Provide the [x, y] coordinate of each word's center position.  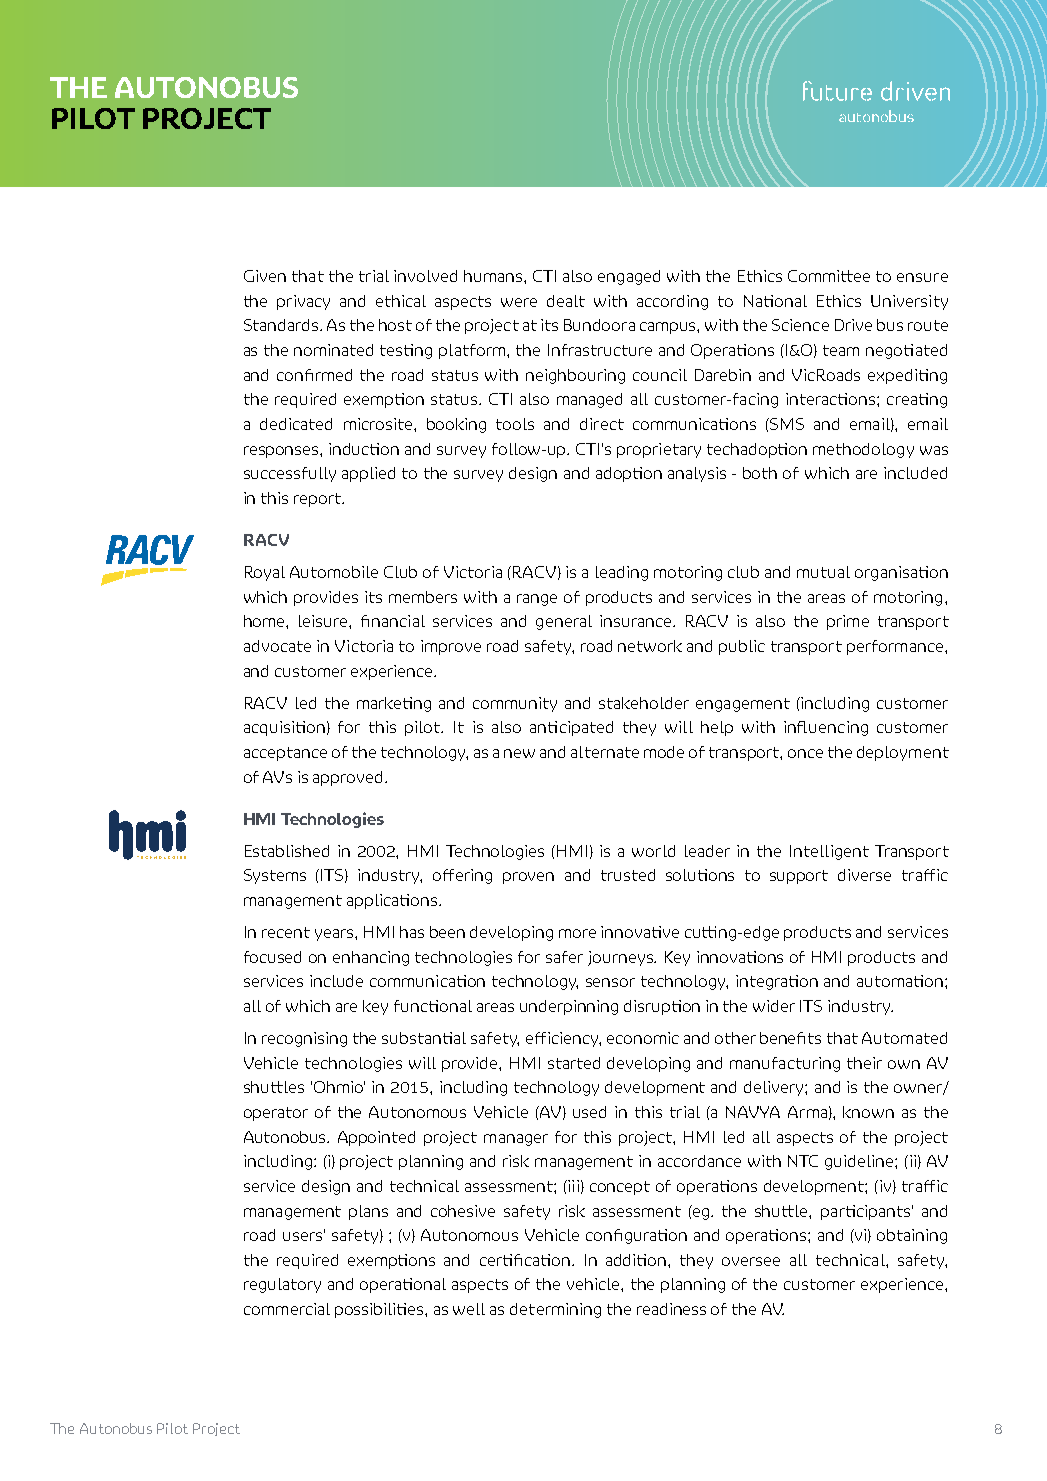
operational [403, 1285]
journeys [622, 958]
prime [848, 622]
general [564, 622]
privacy [303, 302]
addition [637, 1260]
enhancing [371, 958]
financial [393, 621]
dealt [566, 301]
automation [900, 981]
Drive [853, 325]
